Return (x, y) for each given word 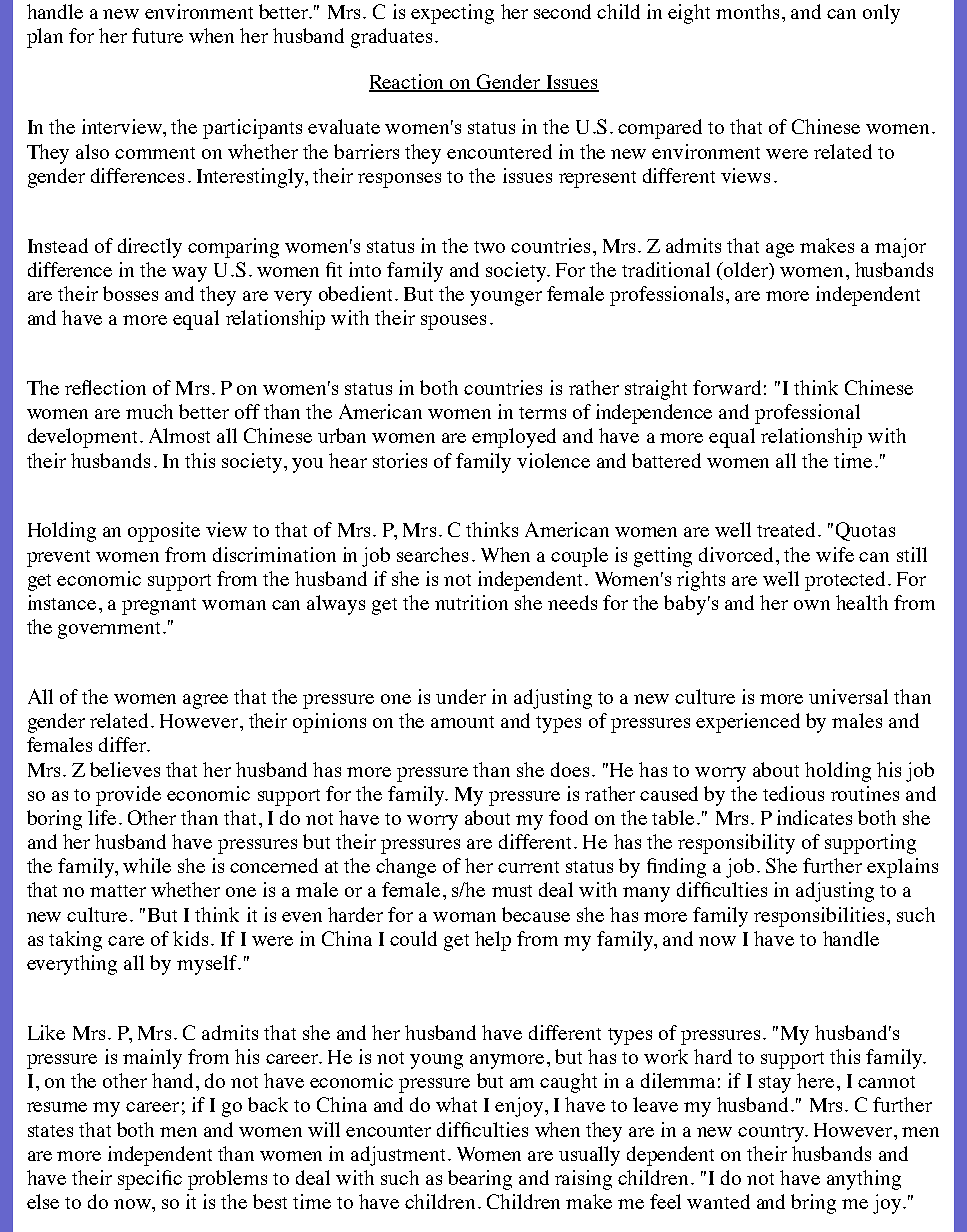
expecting (452, 14)
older (746, 271)
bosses (130, 293)
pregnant (159, 606)
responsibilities (819, 917)
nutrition (471, 602)
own (812, 605)
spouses (453, 322)
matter (118, 891)
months (747, 11)
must (512, 891)
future (157, 35)
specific (150, 1180)
